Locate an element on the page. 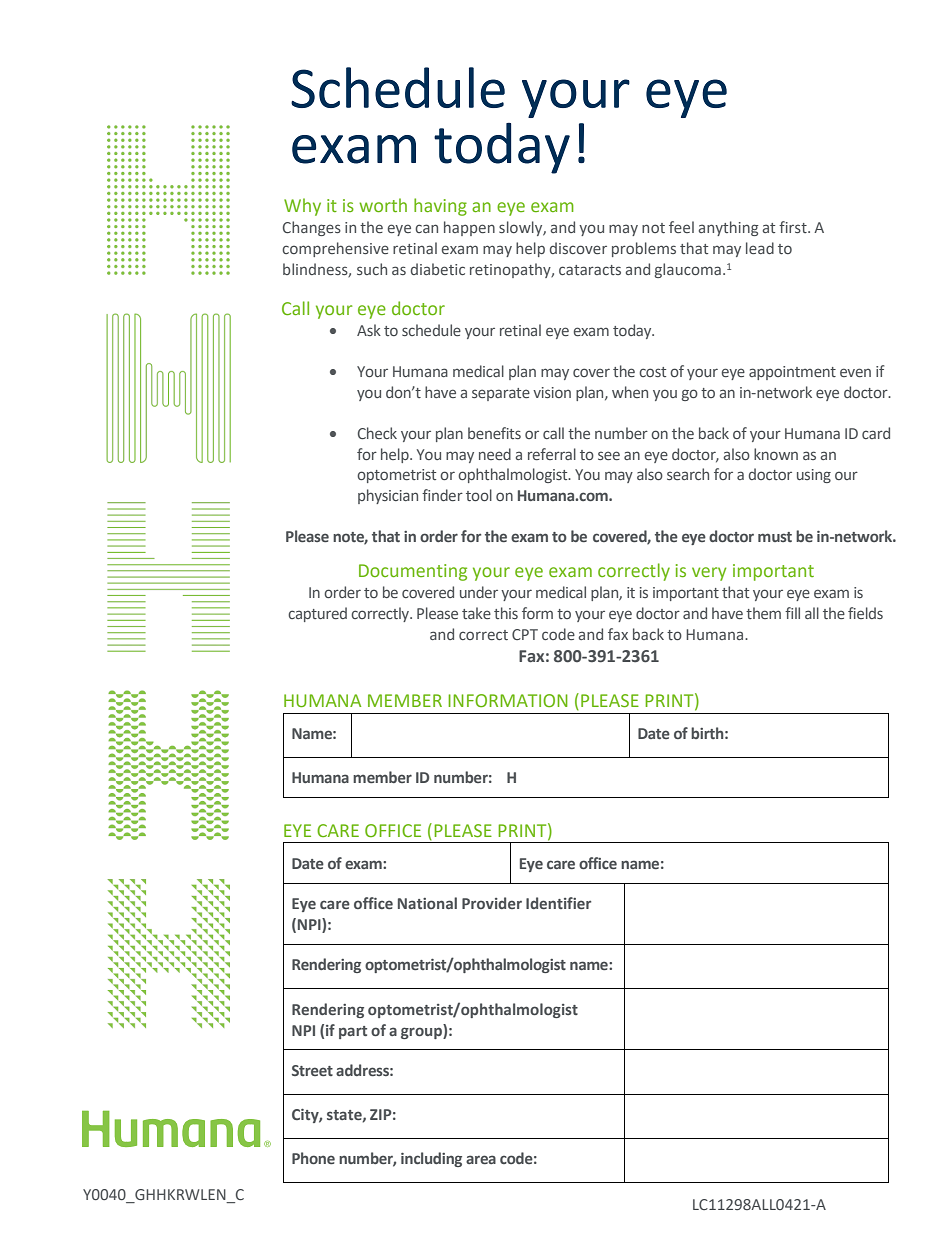 The image size is (952, 1233). CPT is located at coordinates (525, 634).
